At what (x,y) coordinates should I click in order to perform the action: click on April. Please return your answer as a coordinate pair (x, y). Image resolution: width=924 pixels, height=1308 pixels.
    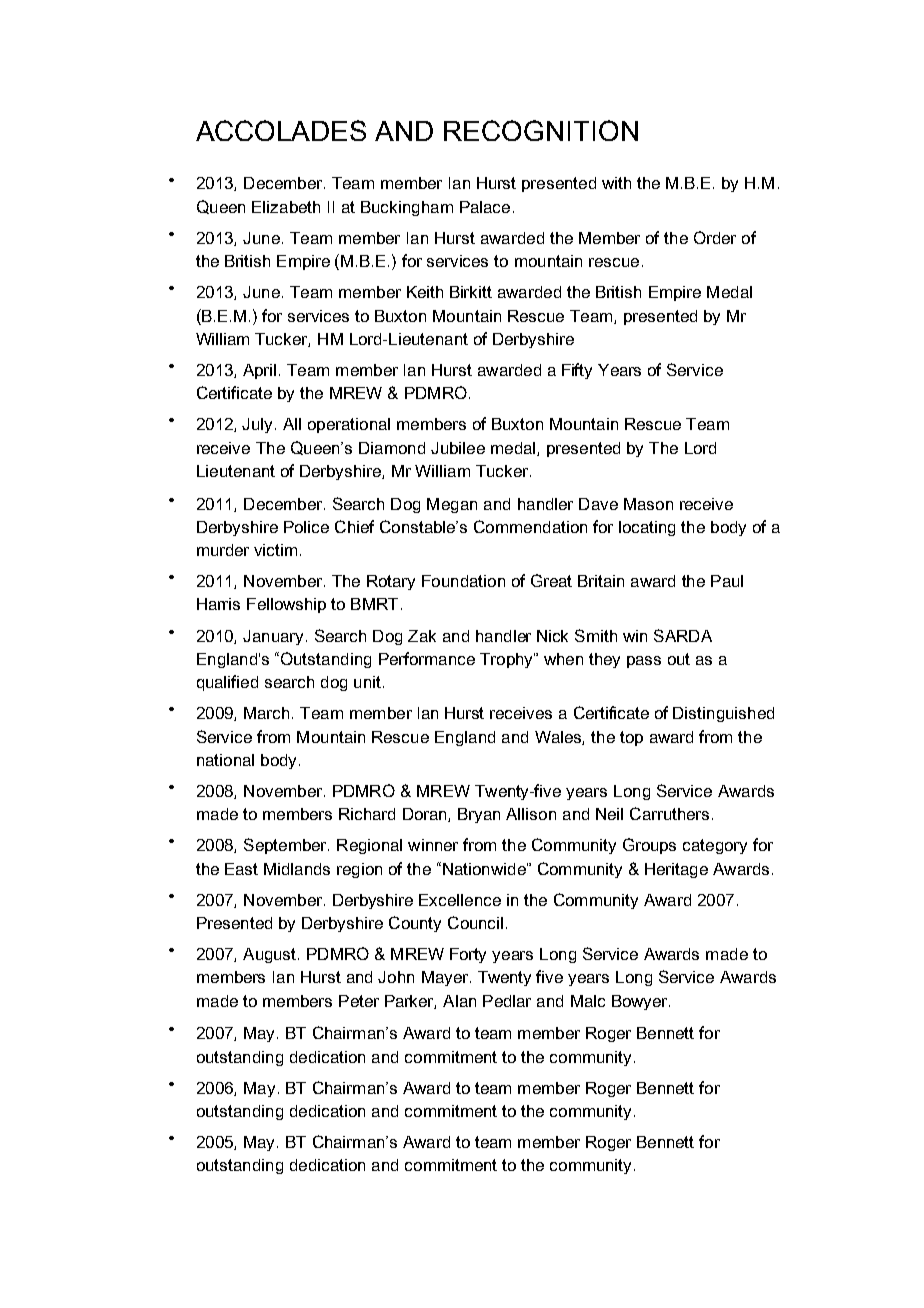
    Looking at the image, I should click on (259, 371).
